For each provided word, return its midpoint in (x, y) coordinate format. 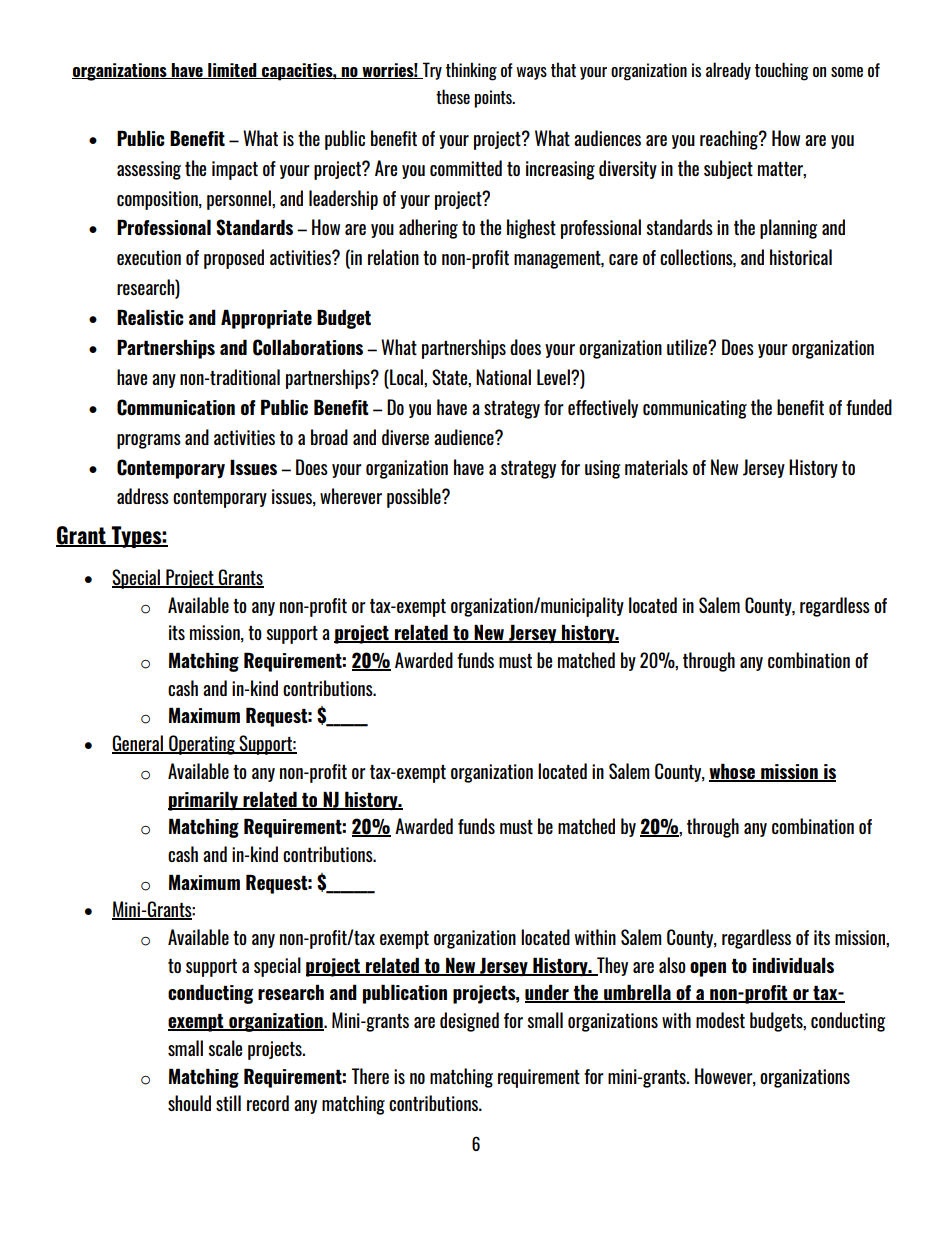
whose (733, 772)
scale (225, 1048)
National (503, 377)
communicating (695, 409)
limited (232, 71)
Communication (176, 407)
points (494, 99)
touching (782, 71)
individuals (793, 965)
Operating (202, 745)
